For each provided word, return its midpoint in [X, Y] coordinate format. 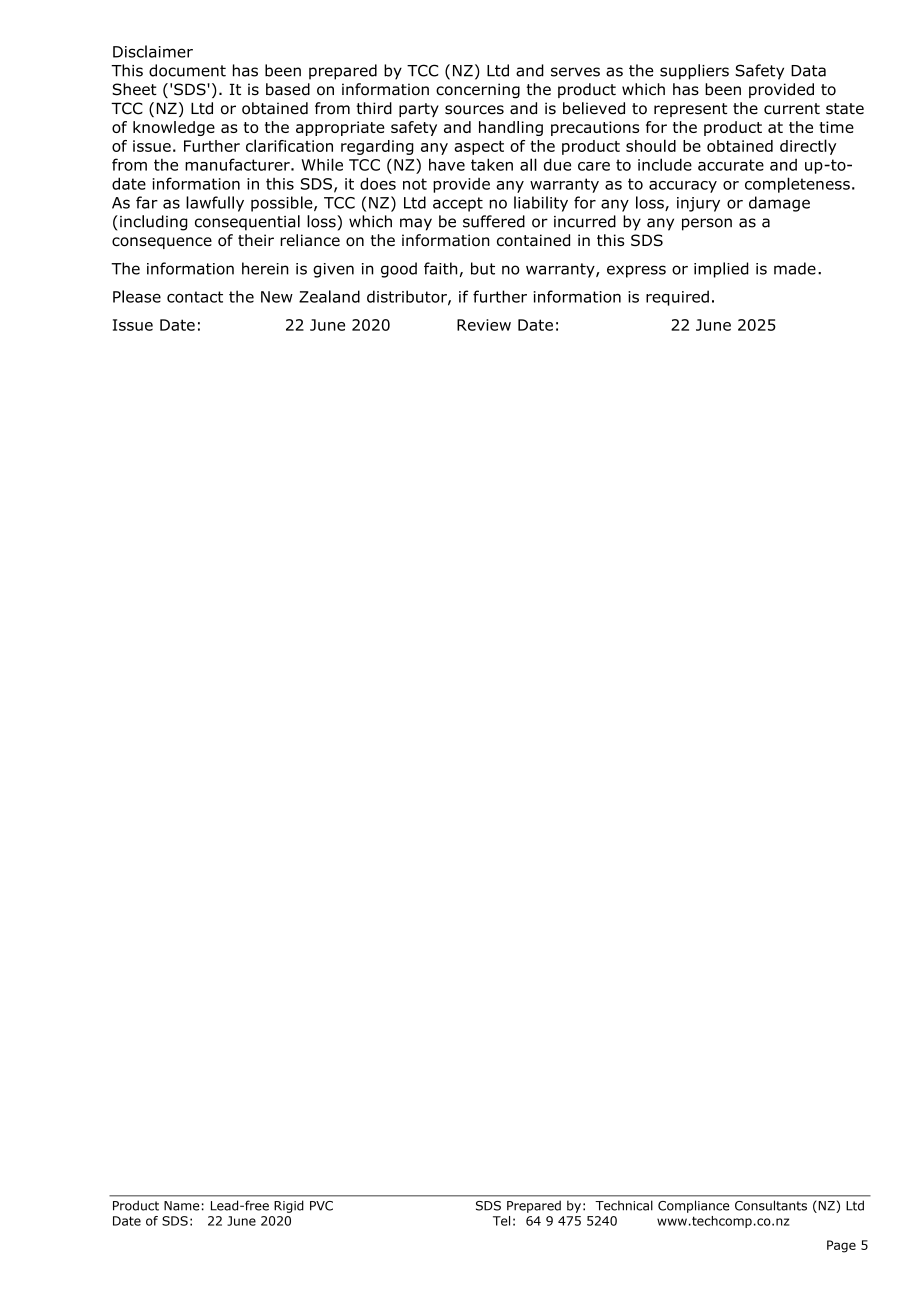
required [677, 298]
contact [195, 297]
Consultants [771, 1205]
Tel [501, 1221]
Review [484, 325]
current [792, 109]
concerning [478, 91]
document [187, 70]
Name [181, 1206]
